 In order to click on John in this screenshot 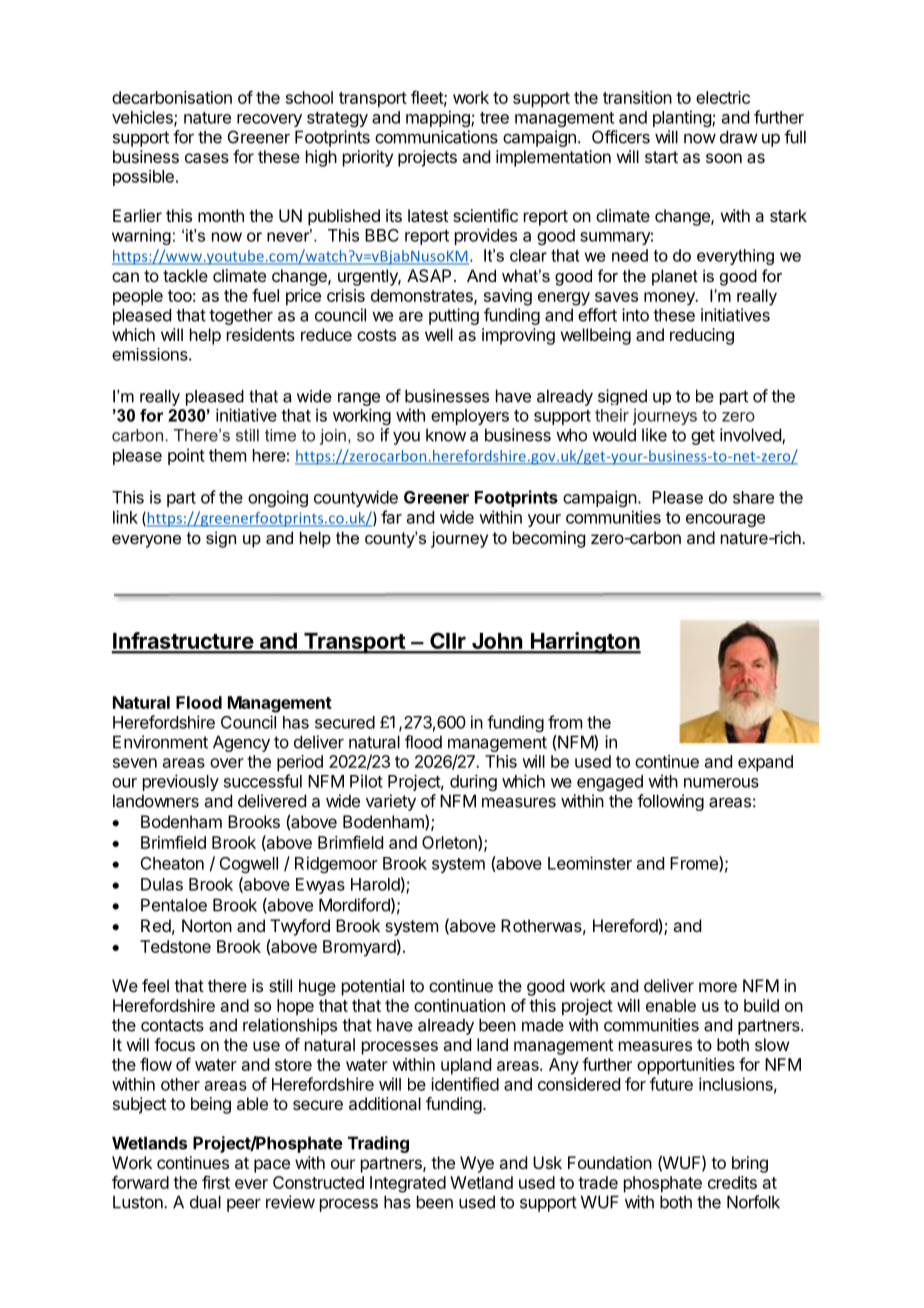, I will do `click(497, 642)`.
